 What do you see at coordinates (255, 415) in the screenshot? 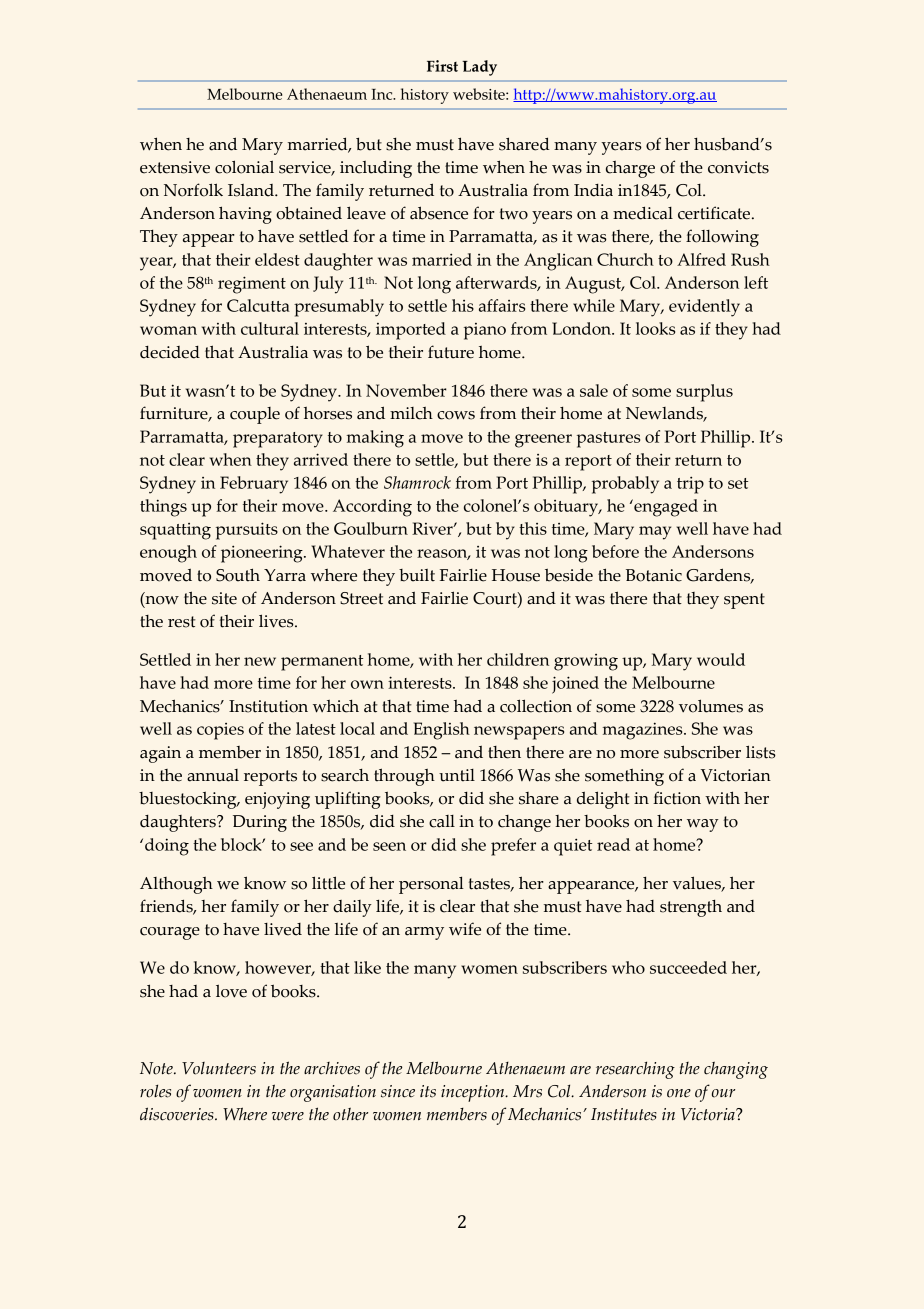
I see `couple` at bounding box center [255, 415].
